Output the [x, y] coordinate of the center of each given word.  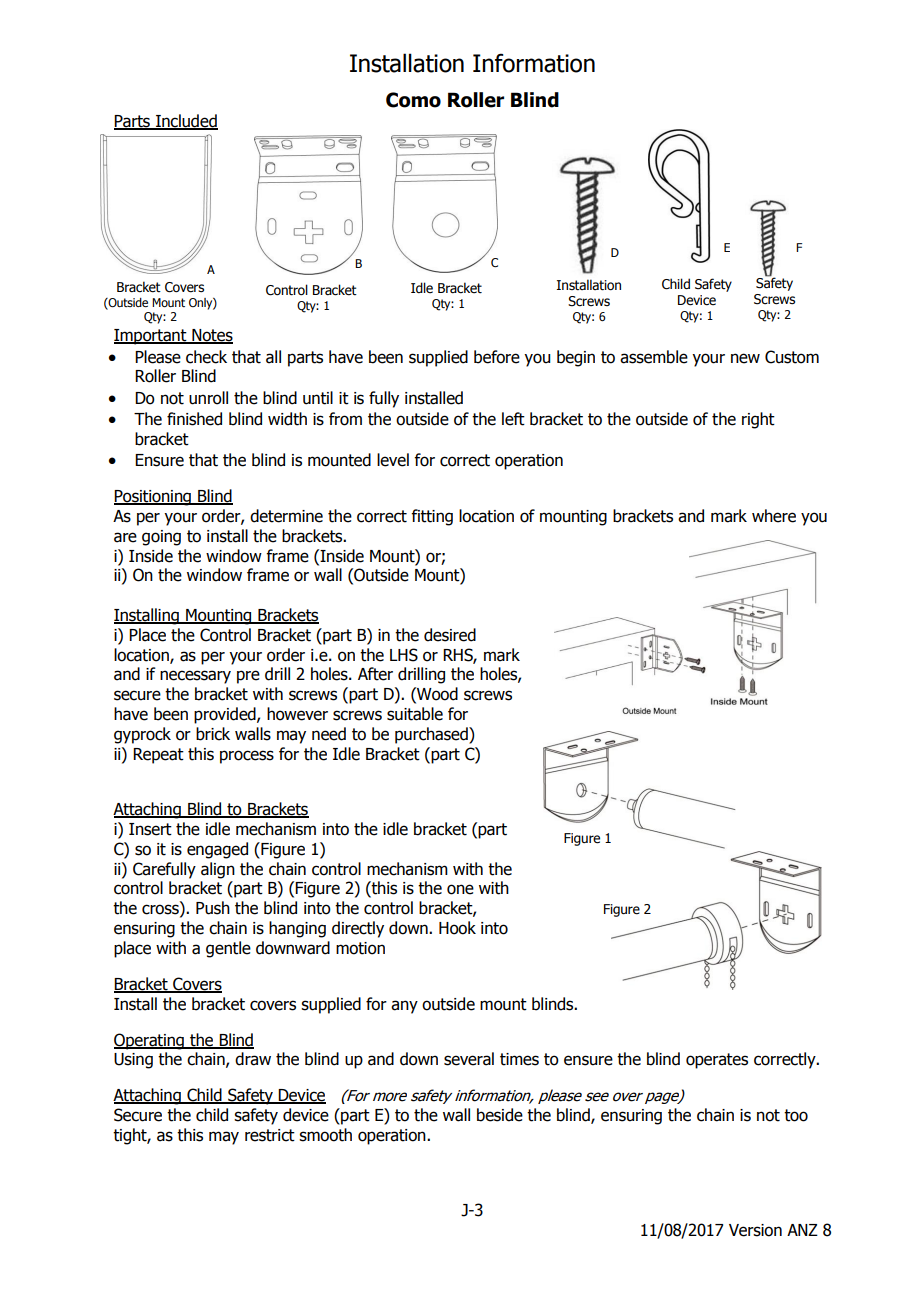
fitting [432, 517]
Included [186, 122]
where [774, 516]
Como [413, 100]
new [745, 358]
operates [717, 1061]
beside [500, 1115]
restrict [270, 1135]
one [460, 889]
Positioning [153, 498]
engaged [217, 850]
